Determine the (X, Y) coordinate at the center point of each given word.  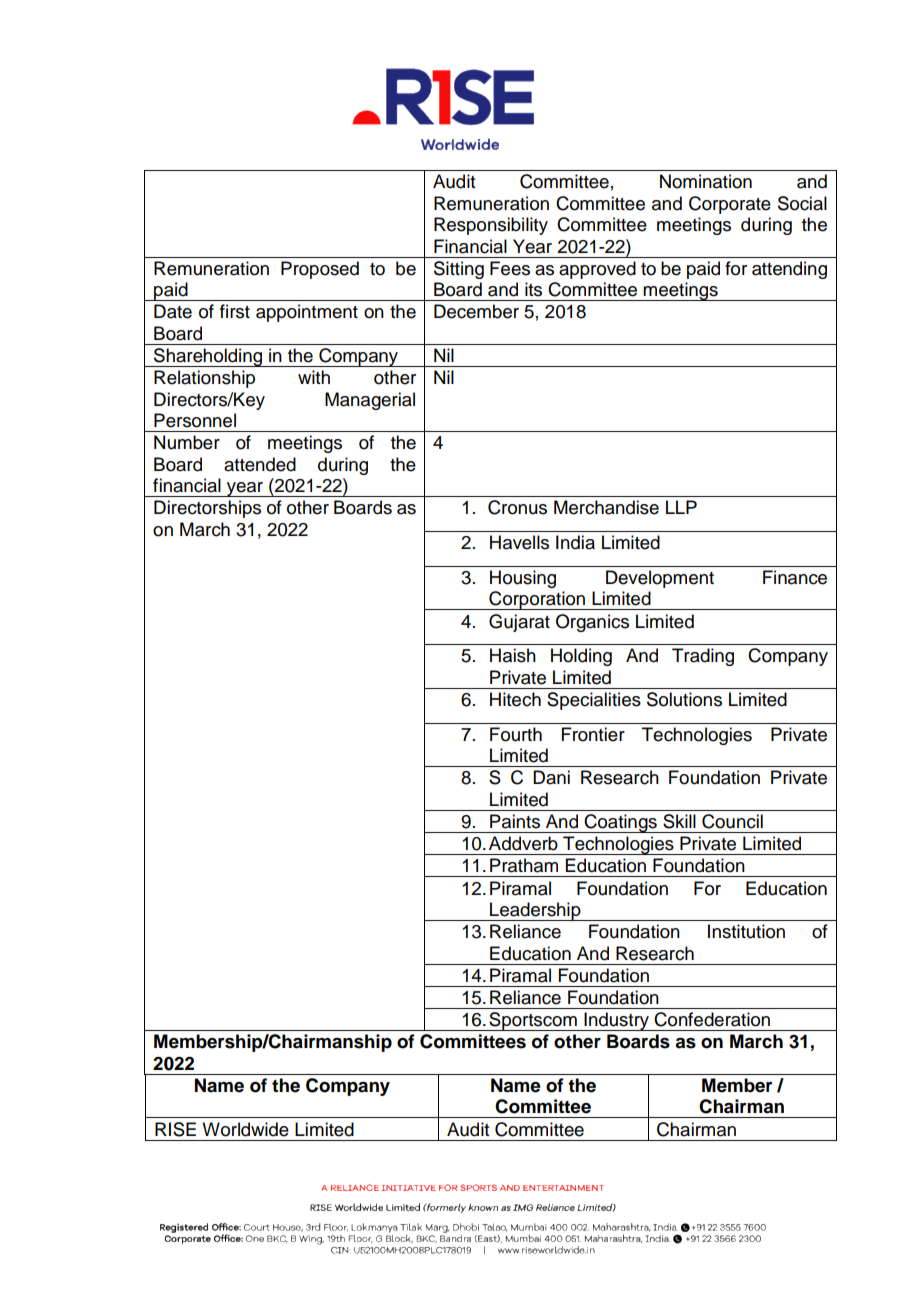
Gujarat (519, 623)
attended (260, 464)
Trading (703, 657)
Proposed (320, 270)
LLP (681, 507)
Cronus (517, 507)
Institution (746, 931)
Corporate (730, 205)
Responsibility (491, 226)
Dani (551, 777)
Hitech (515, 699)
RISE (175, 1129)
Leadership (535, 911)
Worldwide (245, 1129)
